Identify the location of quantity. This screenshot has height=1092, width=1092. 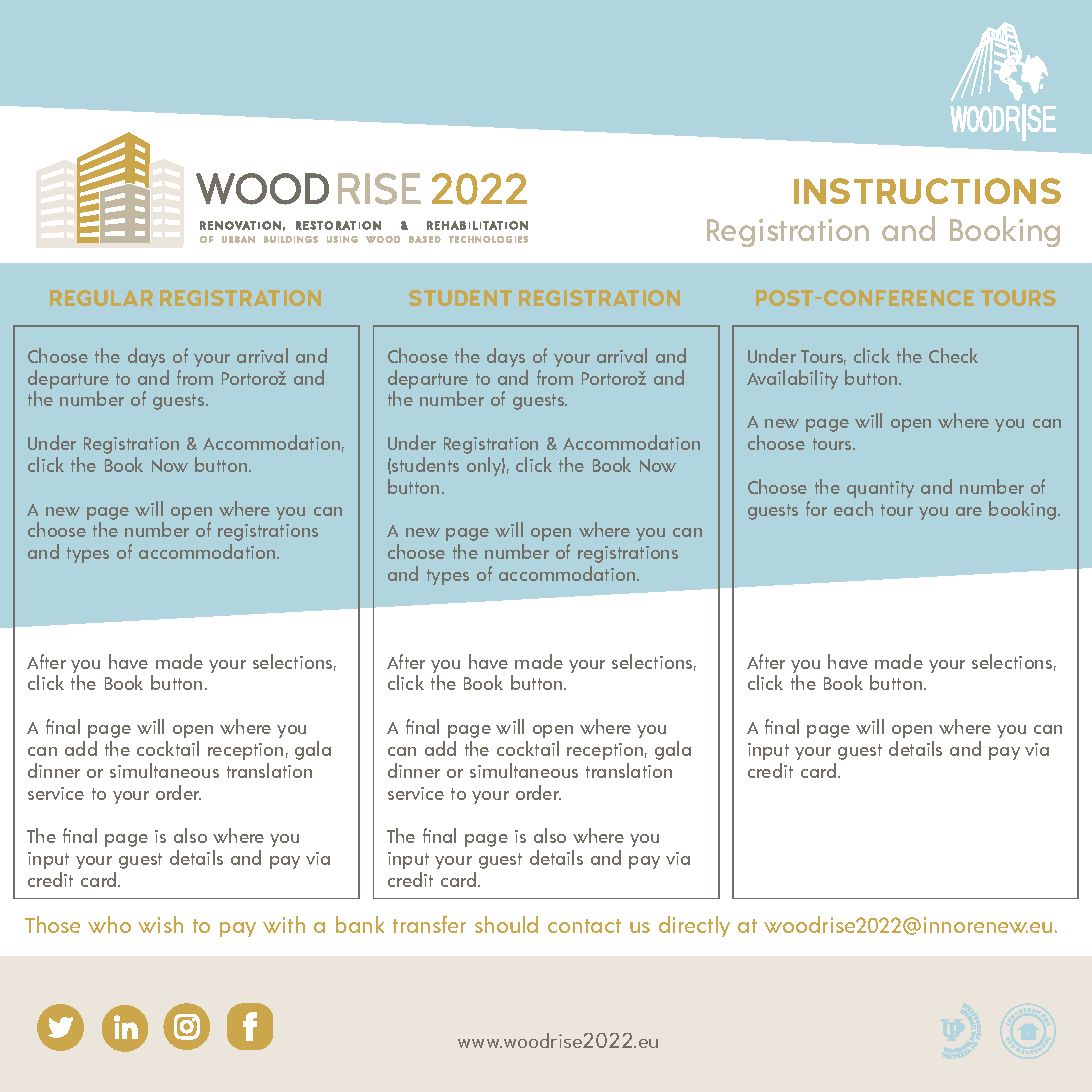
(880, 489).
